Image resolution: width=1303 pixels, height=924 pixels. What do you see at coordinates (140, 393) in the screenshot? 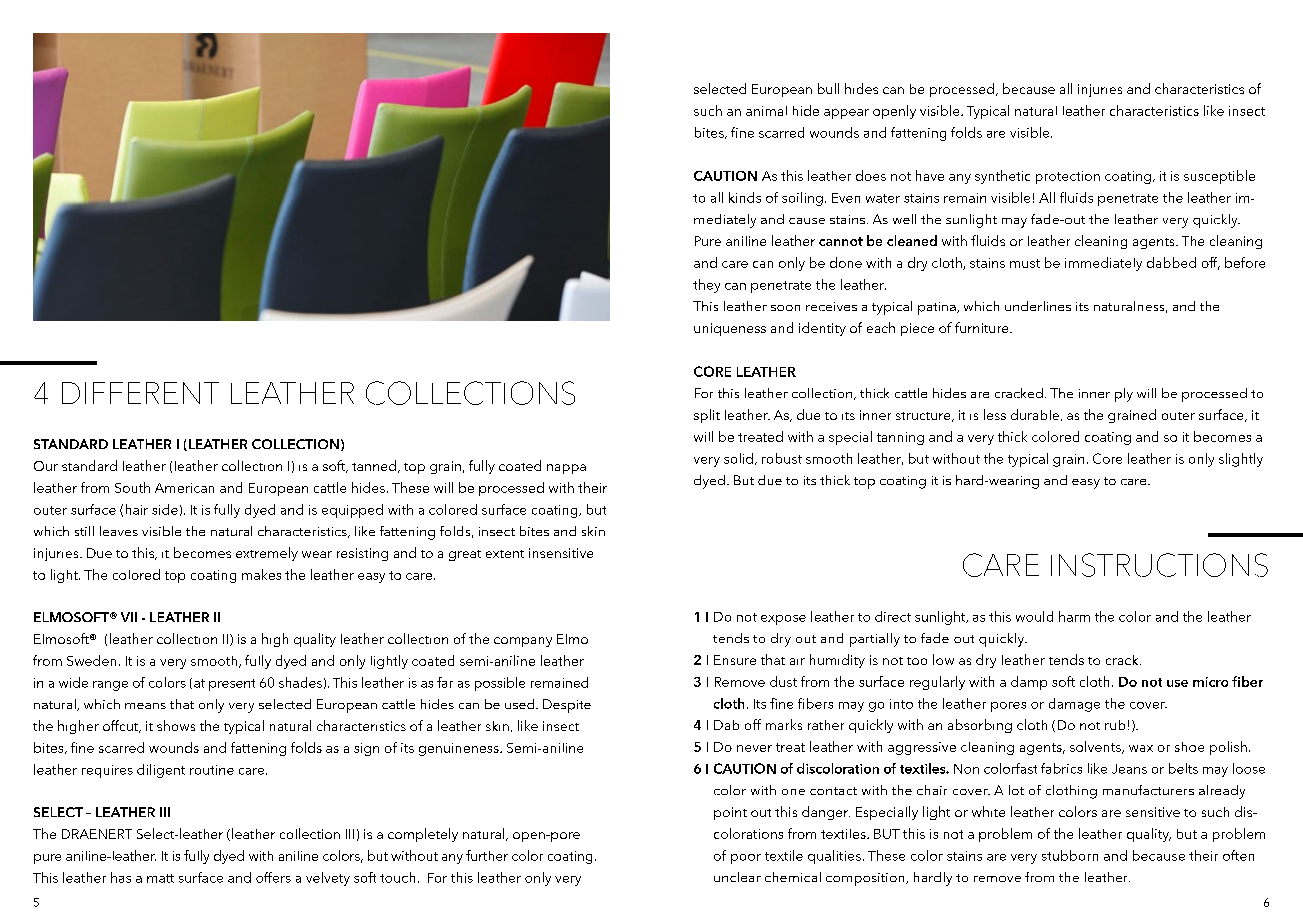
I see `DIFFERENT` at bounding box center [140, 393].
